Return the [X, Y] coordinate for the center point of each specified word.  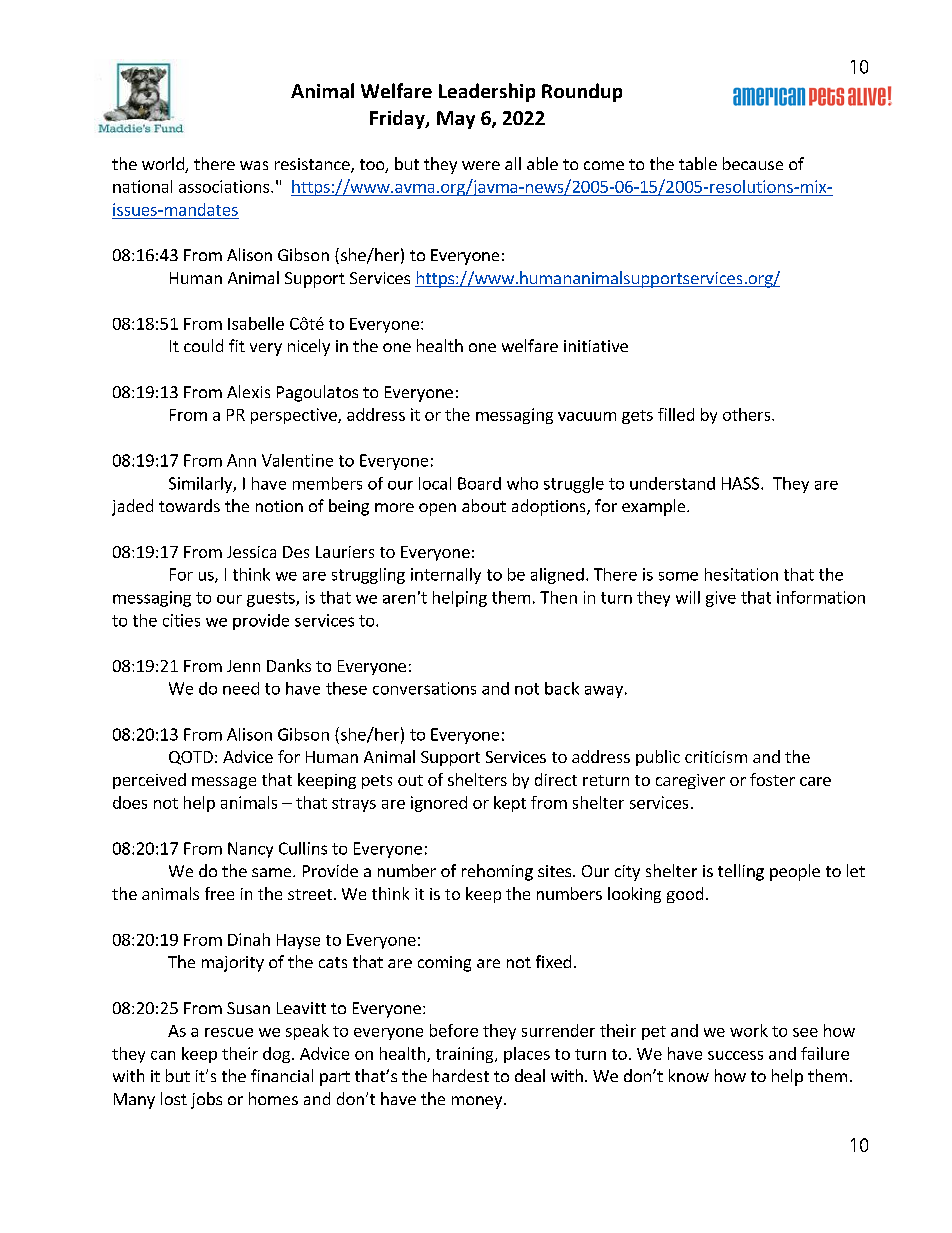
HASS [742, 483]
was [254, 165]
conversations [424, 688]
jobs [206, 1100]
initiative [596, 346]
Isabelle [256, 323]
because [753, 163]
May [456, 120]
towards [189, 505]
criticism [716, 757]
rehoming [497, 872]
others [748, 414]
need [241, 688]
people [795, 872]
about [484, 505]
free [219, 893]
